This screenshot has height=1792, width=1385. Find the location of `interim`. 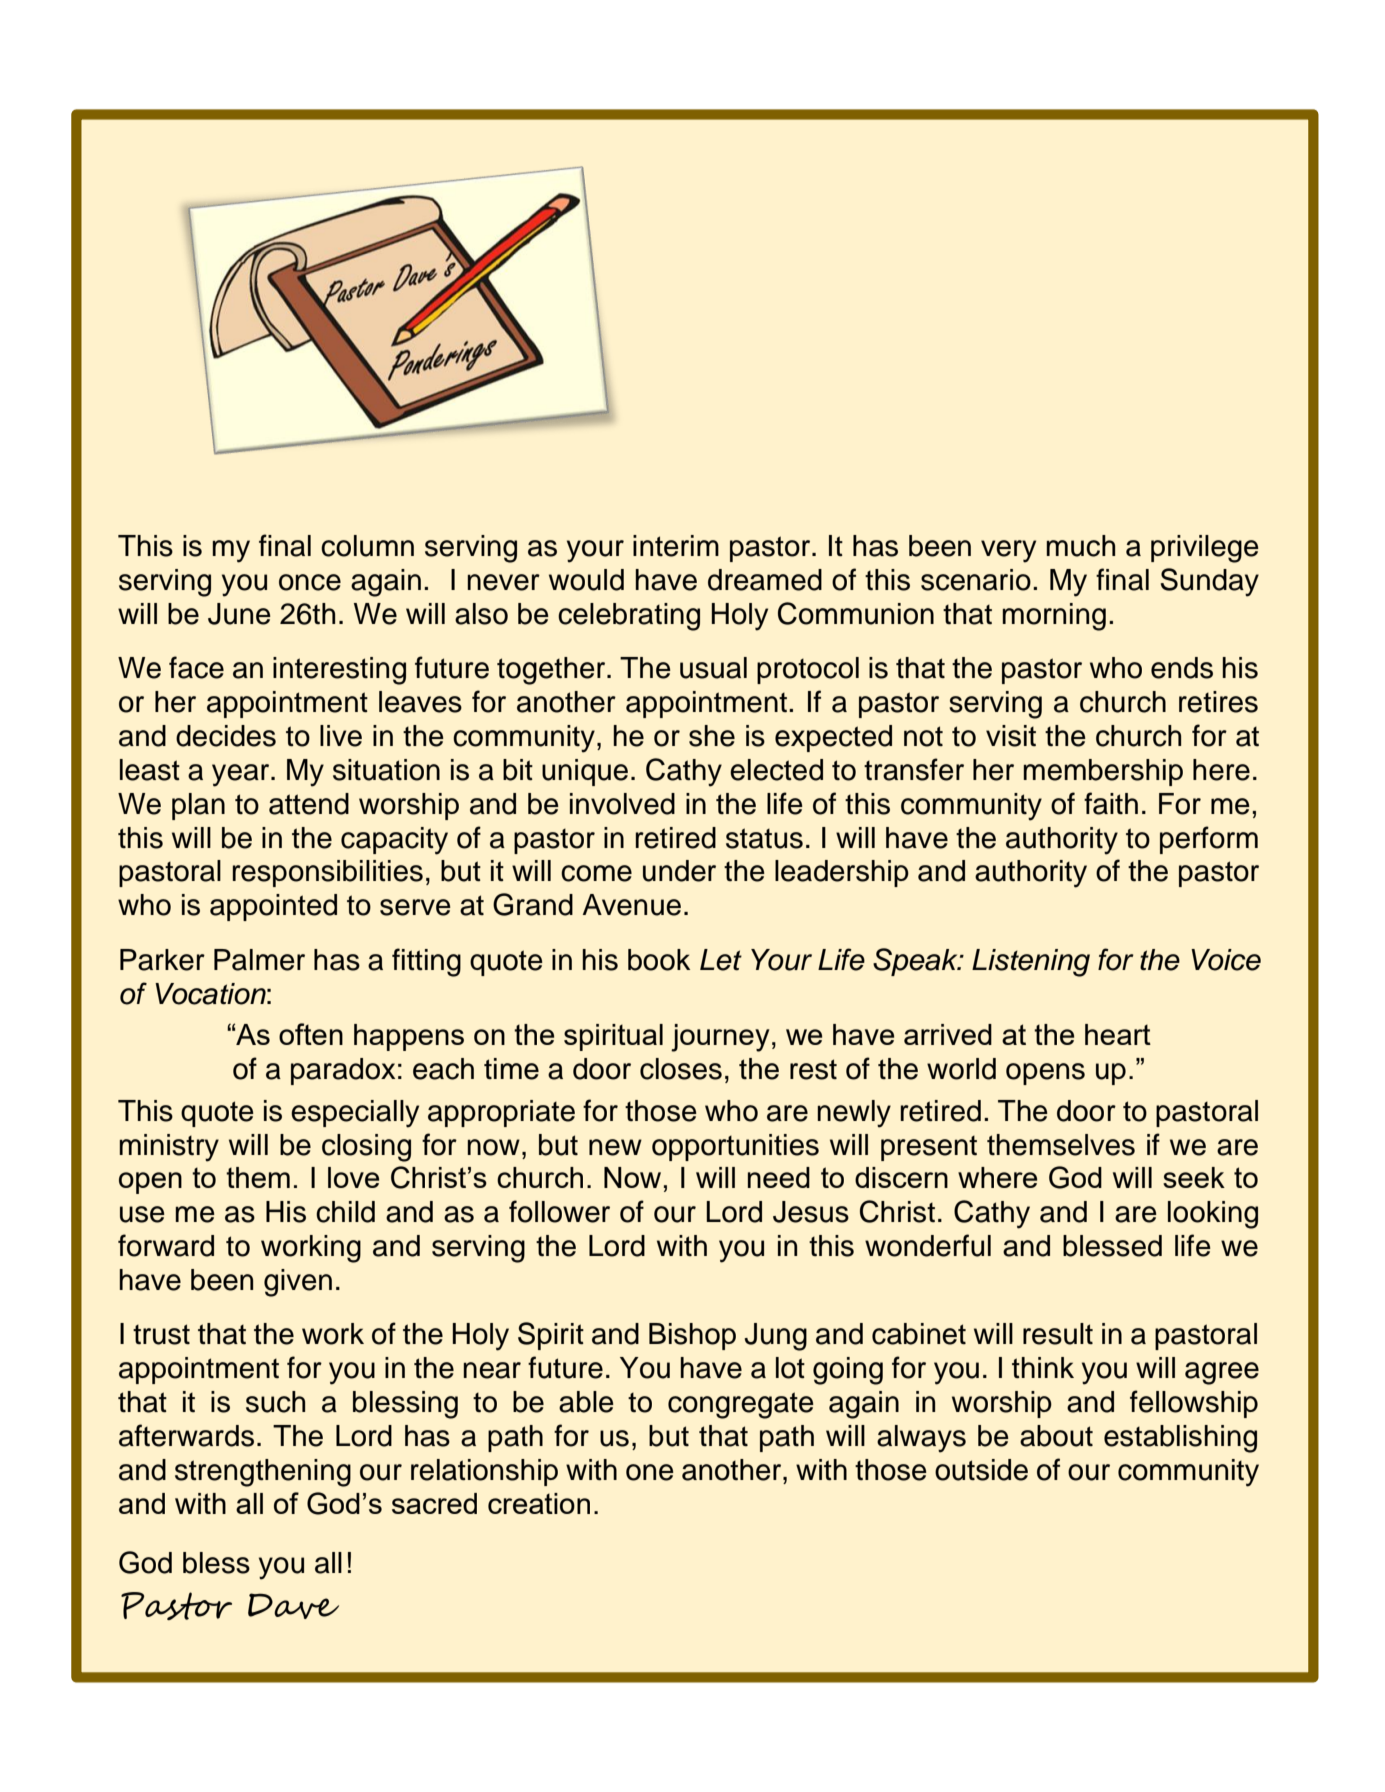

interim is located at coordinates (676, 546).
